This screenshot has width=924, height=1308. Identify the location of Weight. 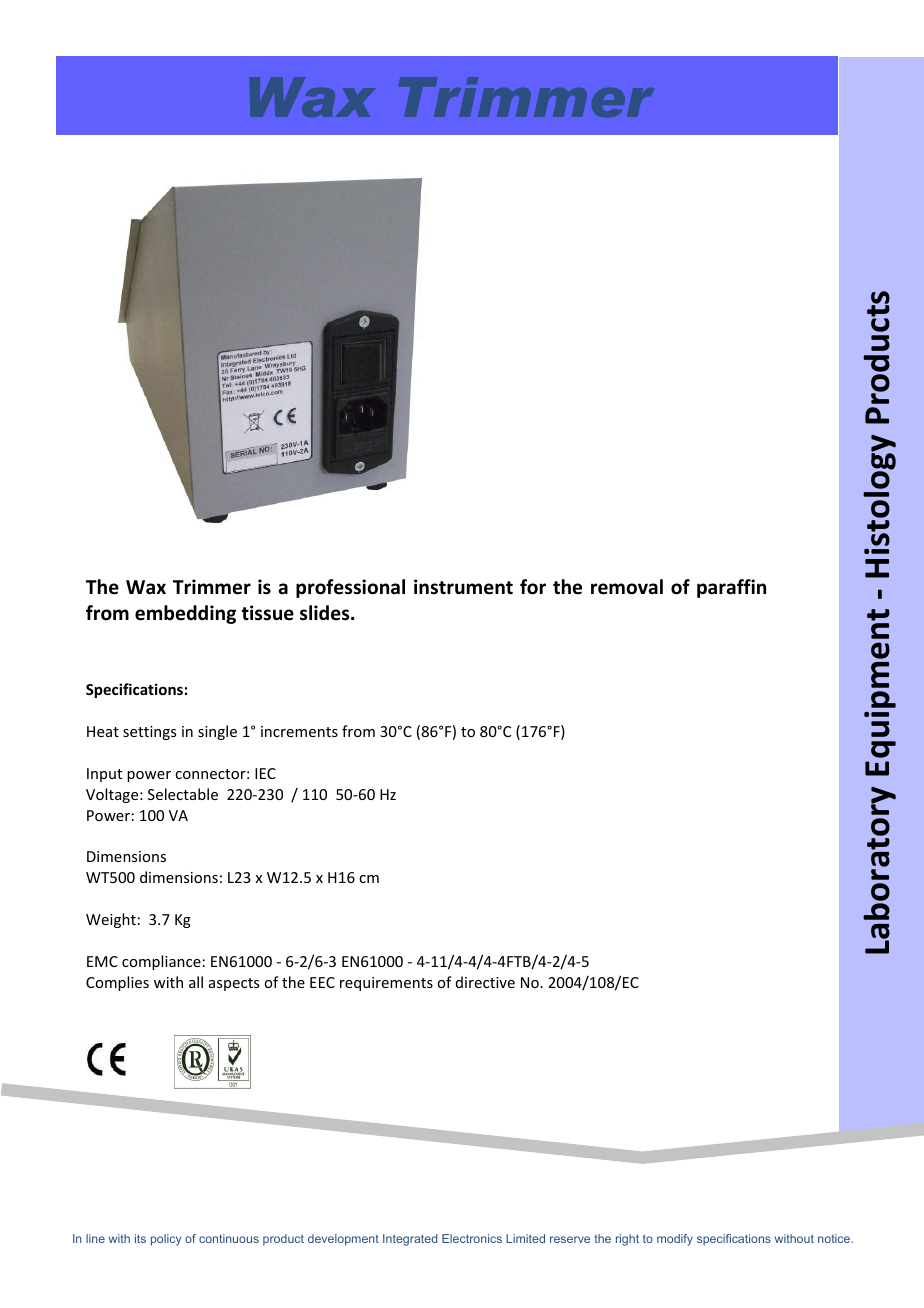
(111, 920).
